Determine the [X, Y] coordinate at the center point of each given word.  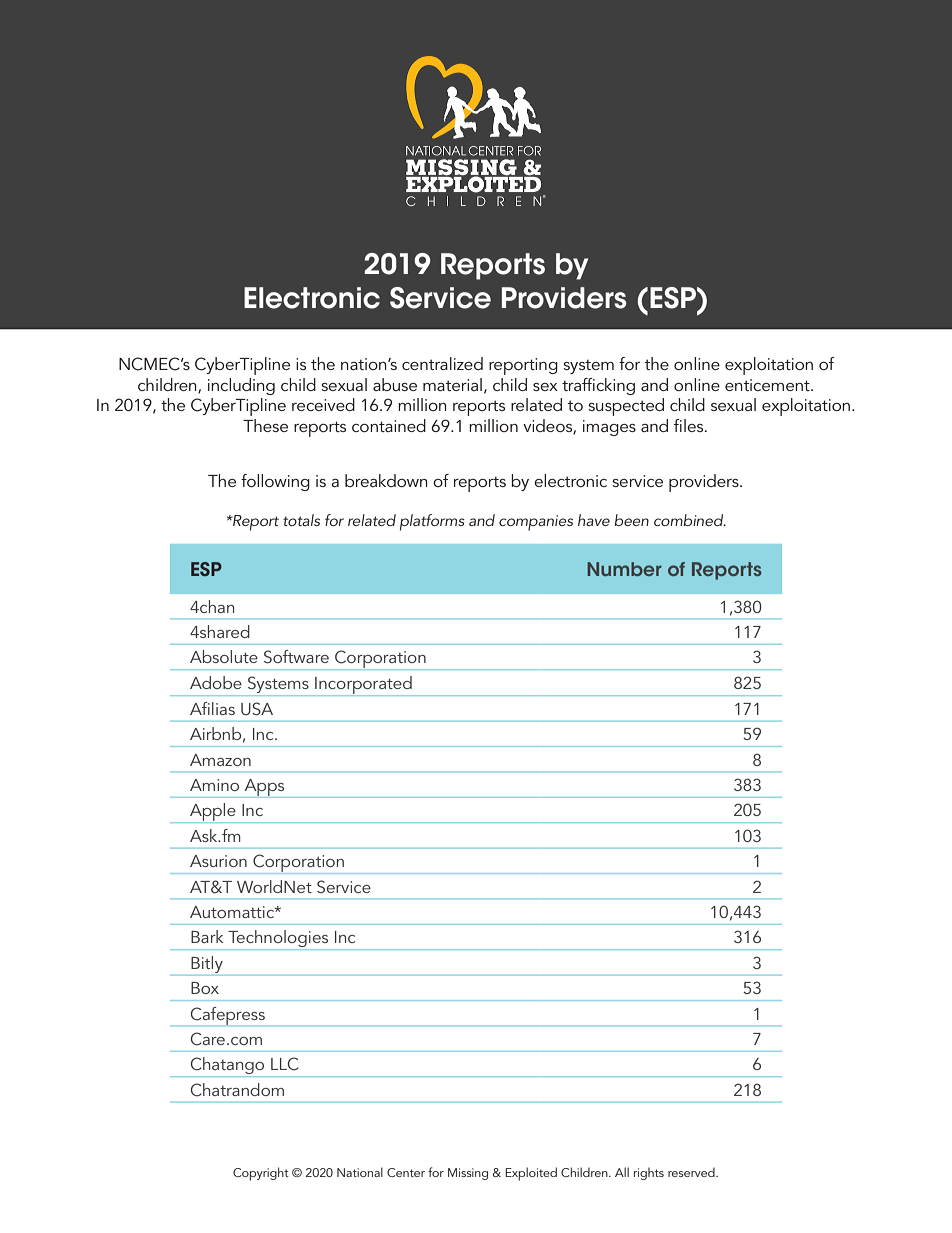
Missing [468, 1174]
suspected [626, 407]
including [241, 386]
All [622, 1172]
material [452, 384]
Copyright [261, 1174]
